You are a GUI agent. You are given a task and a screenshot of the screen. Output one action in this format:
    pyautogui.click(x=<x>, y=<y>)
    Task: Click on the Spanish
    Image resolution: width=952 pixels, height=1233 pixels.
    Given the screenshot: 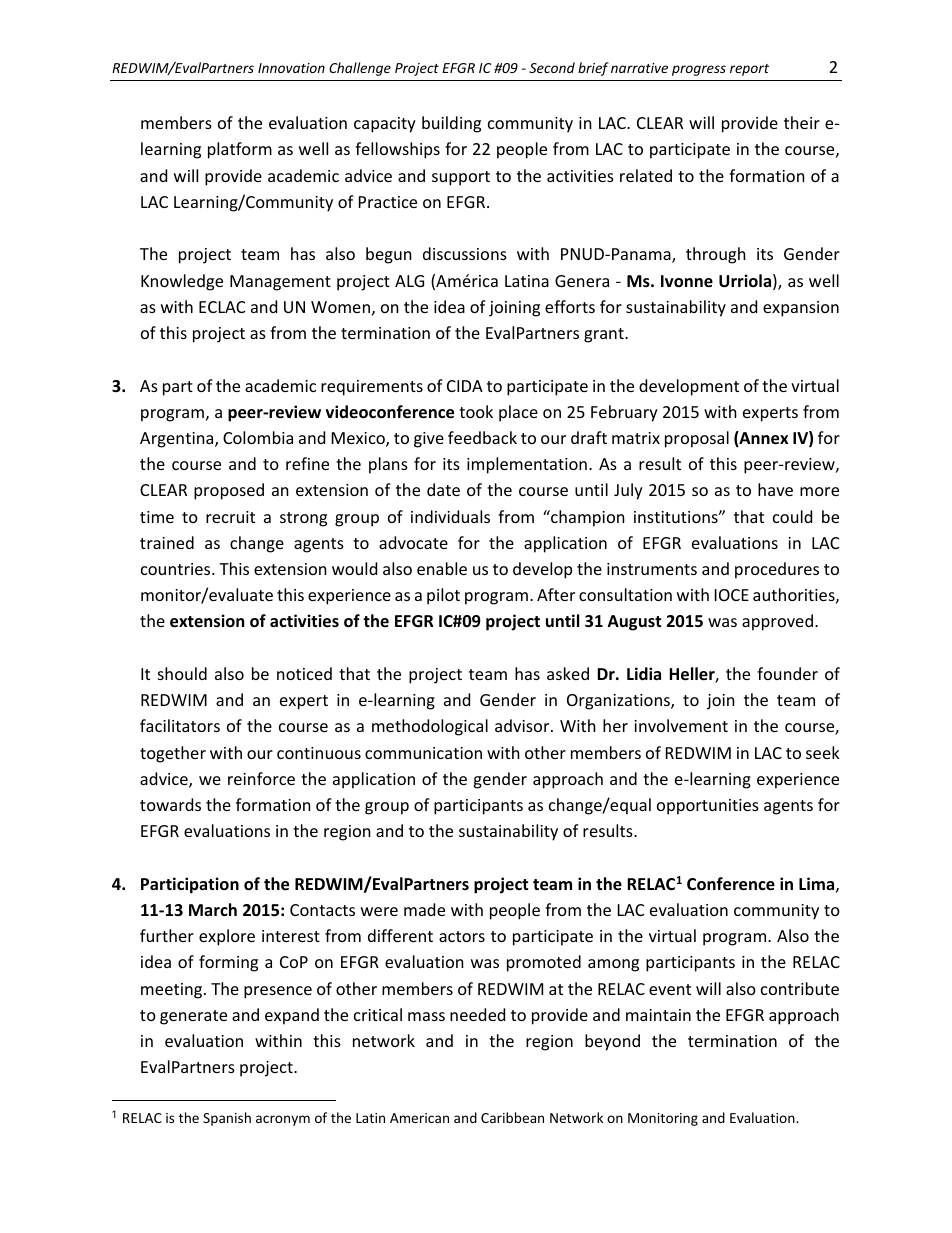 What is the action you would take?
    pyautogui.click(x=227, y=1119)
